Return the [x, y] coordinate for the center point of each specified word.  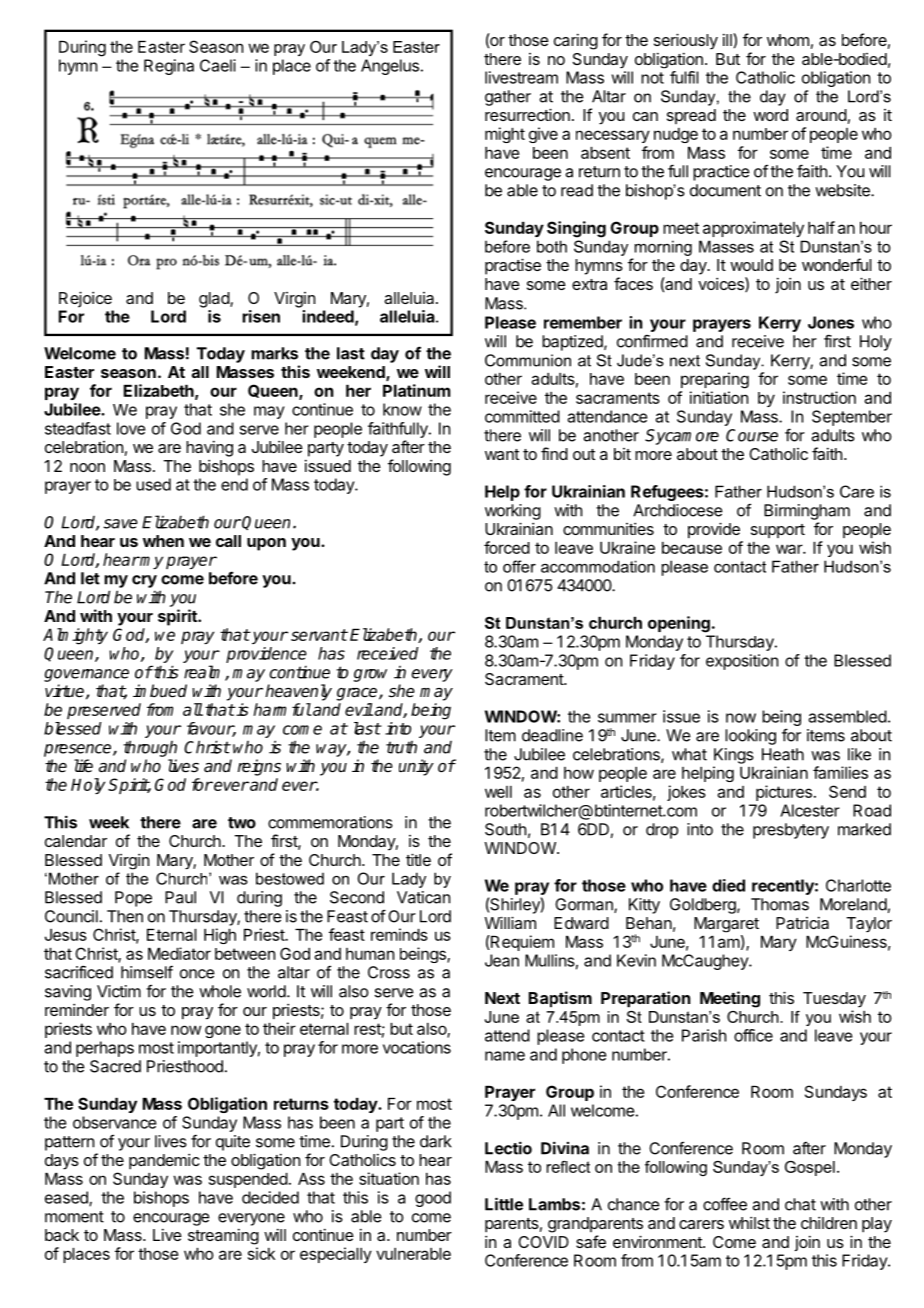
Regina [169, 67]
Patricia [802, 922]
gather [508, 98]
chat [800, 1204]
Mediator [179, 953]
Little [504, 1204]
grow [370, 675]
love [131, 428]
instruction [819, 397]
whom [788, 40]
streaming [223, 1236]
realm [205, 673]
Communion [528, 360]
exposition [742, 662]
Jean [502, 960]
